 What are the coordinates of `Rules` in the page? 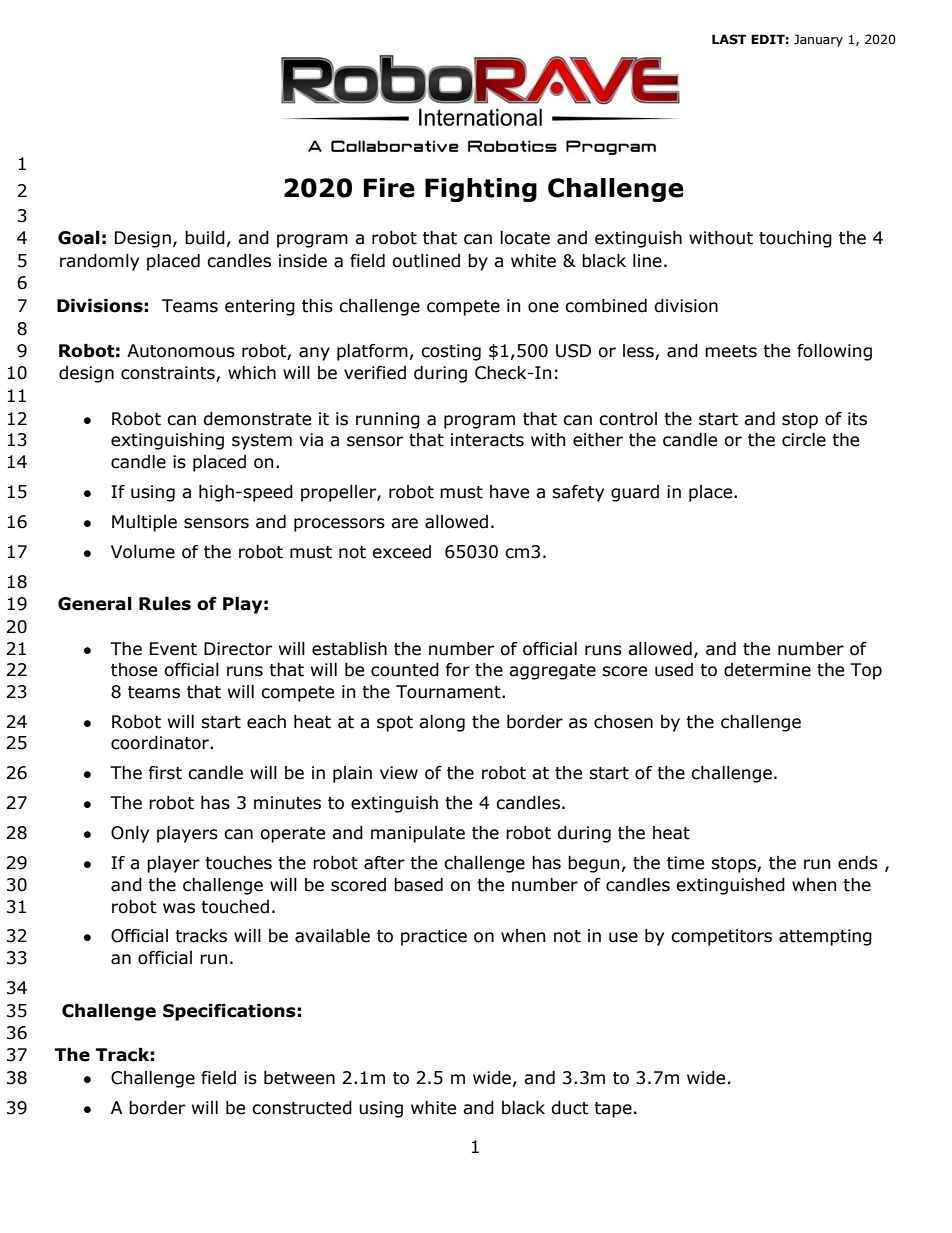 It's located at (165, 604).
